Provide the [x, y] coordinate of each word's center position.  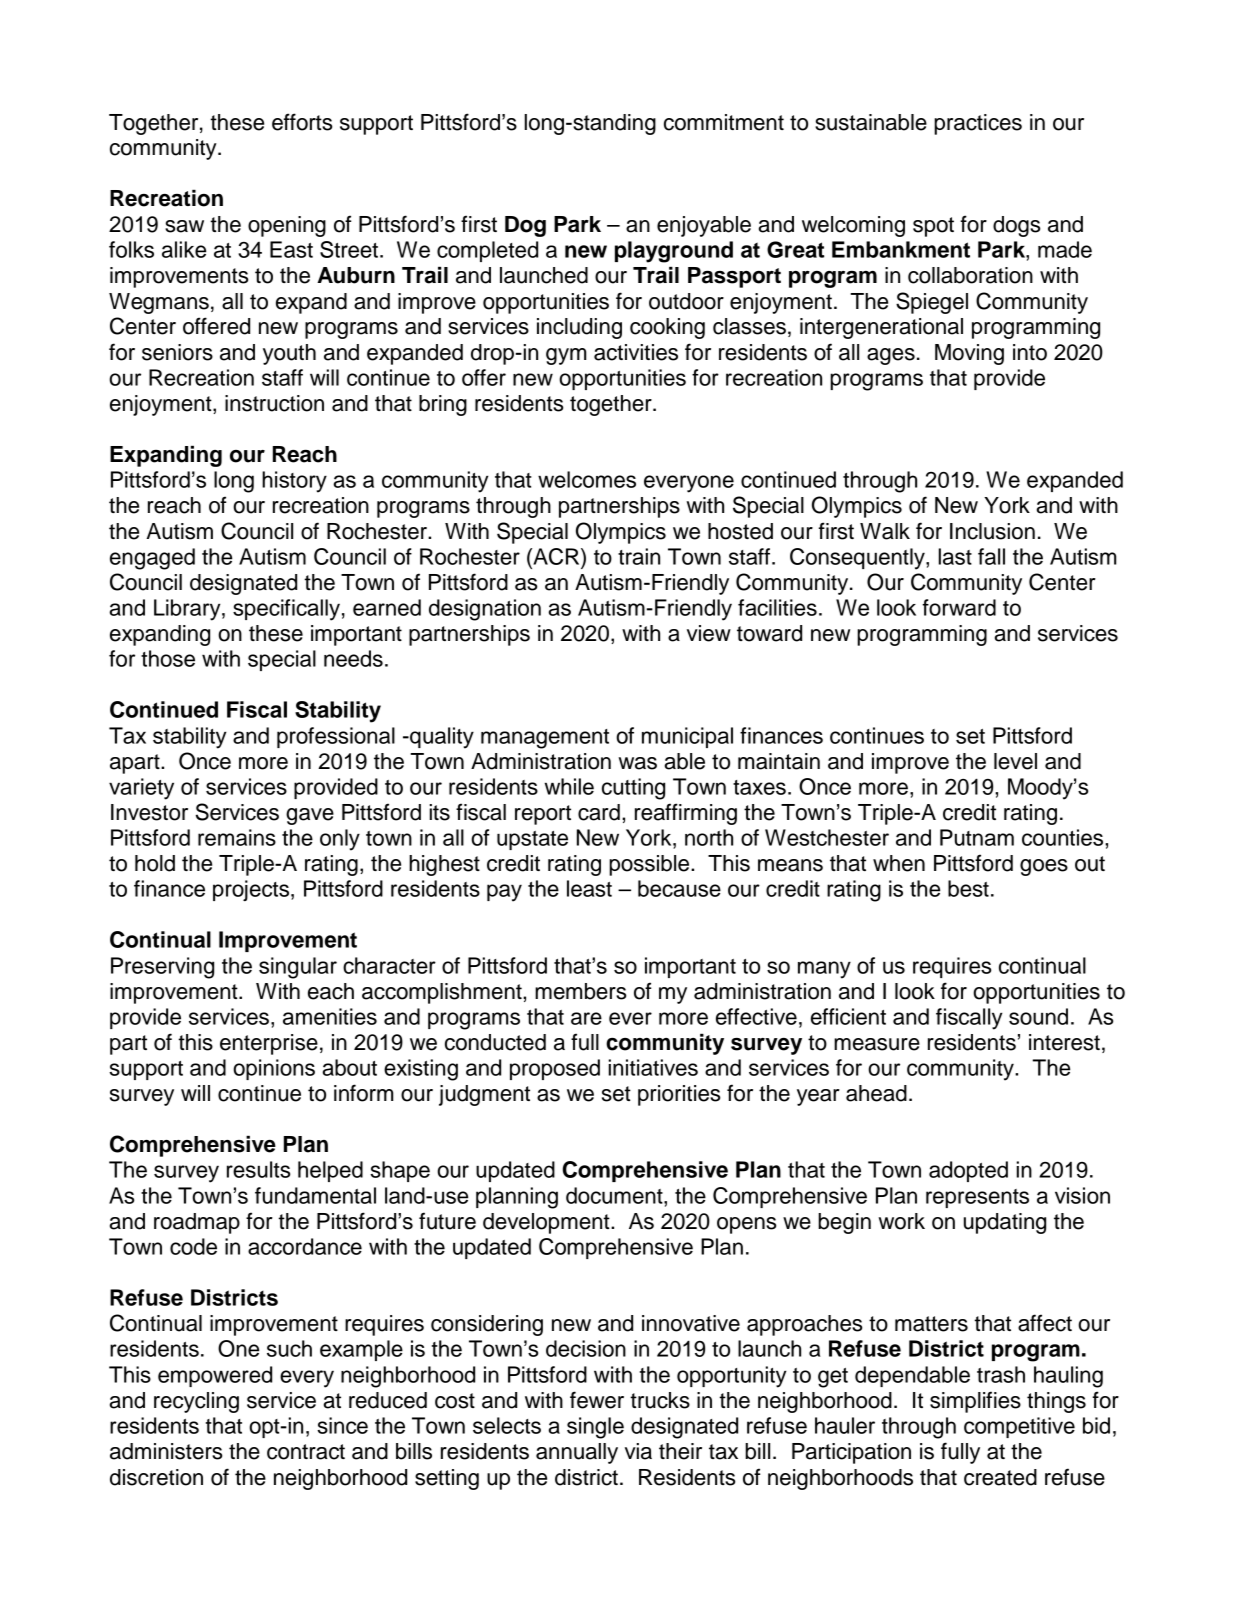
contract [306, 1452]
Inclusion [992, 531]
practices [978, 124]
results [258, 1169]
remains [237, 837]
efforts [302, 122]
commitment [724, 122]
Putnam [977, 837]
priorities [679, 1095]
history [294, 482]
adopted [968, 1171]
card [599, 812]
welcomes [587, 479]
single [595, 1428]
